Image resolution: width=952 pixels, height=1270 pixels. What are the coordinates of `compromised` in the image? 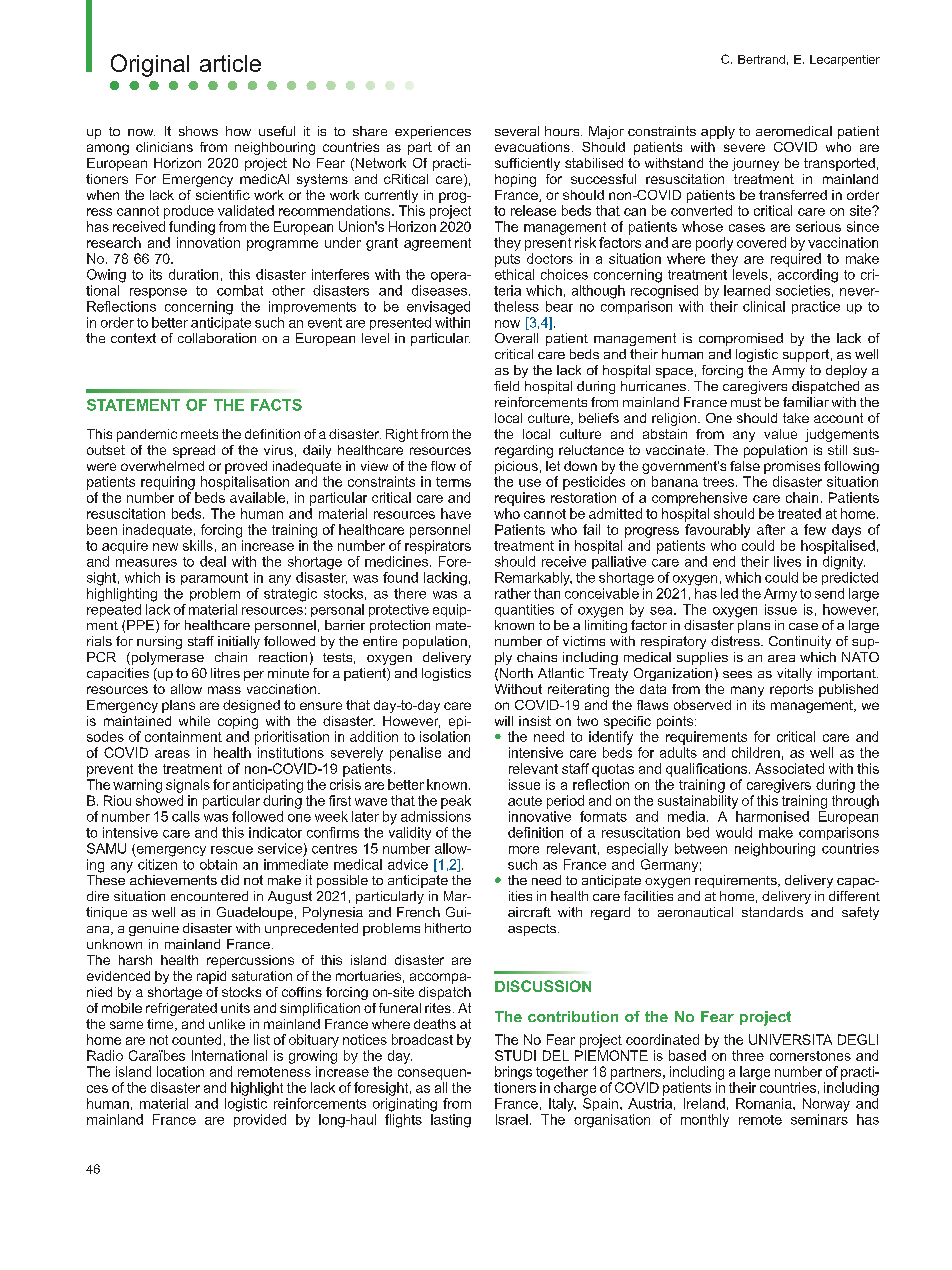 It's located at (741, 339).
